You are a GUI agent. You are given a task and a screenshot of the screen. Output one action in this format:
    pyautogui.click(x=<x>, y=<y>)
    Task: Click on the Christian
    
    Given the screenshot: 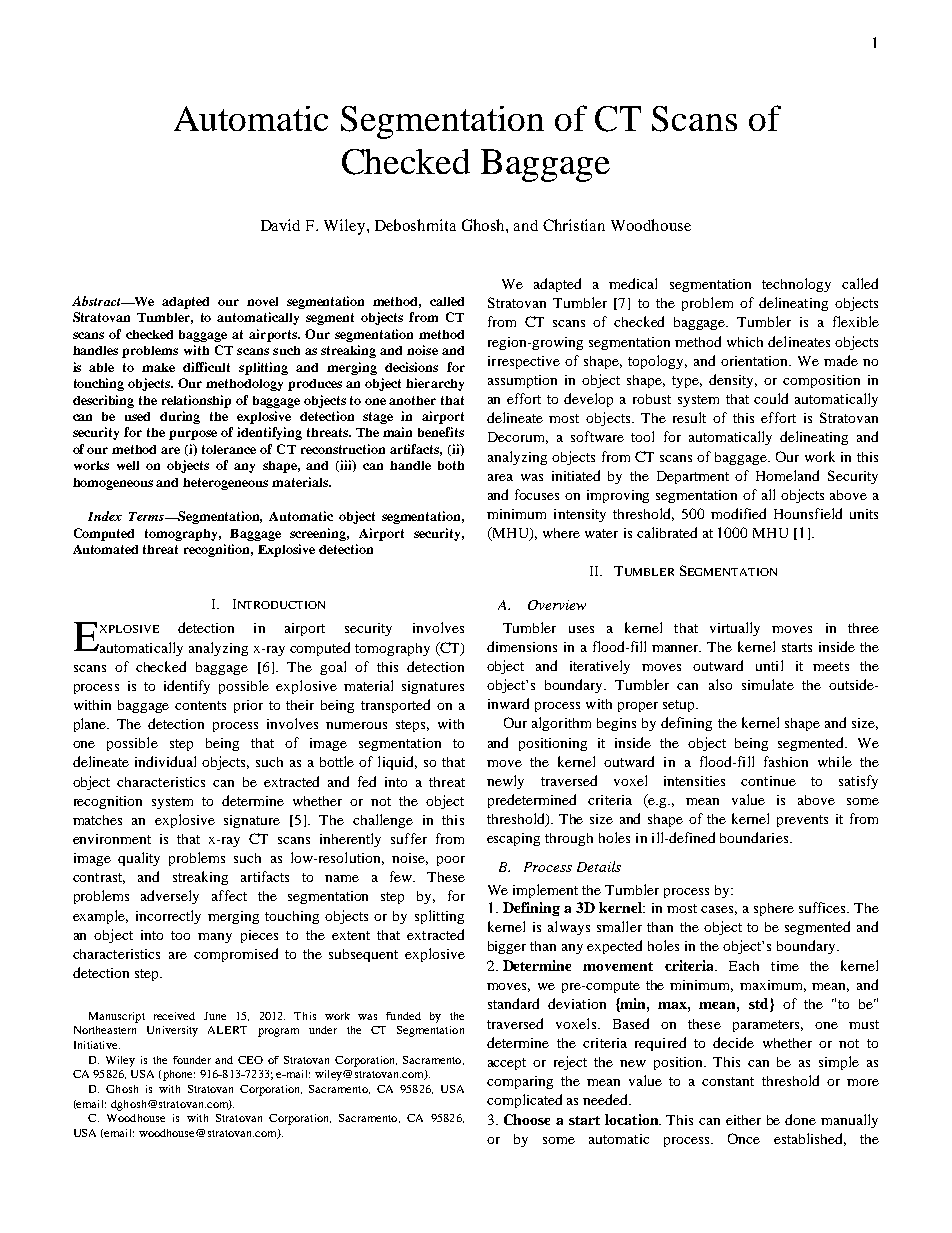 What is the action you would take?
    pyautogui.click(x=574, y=225)
